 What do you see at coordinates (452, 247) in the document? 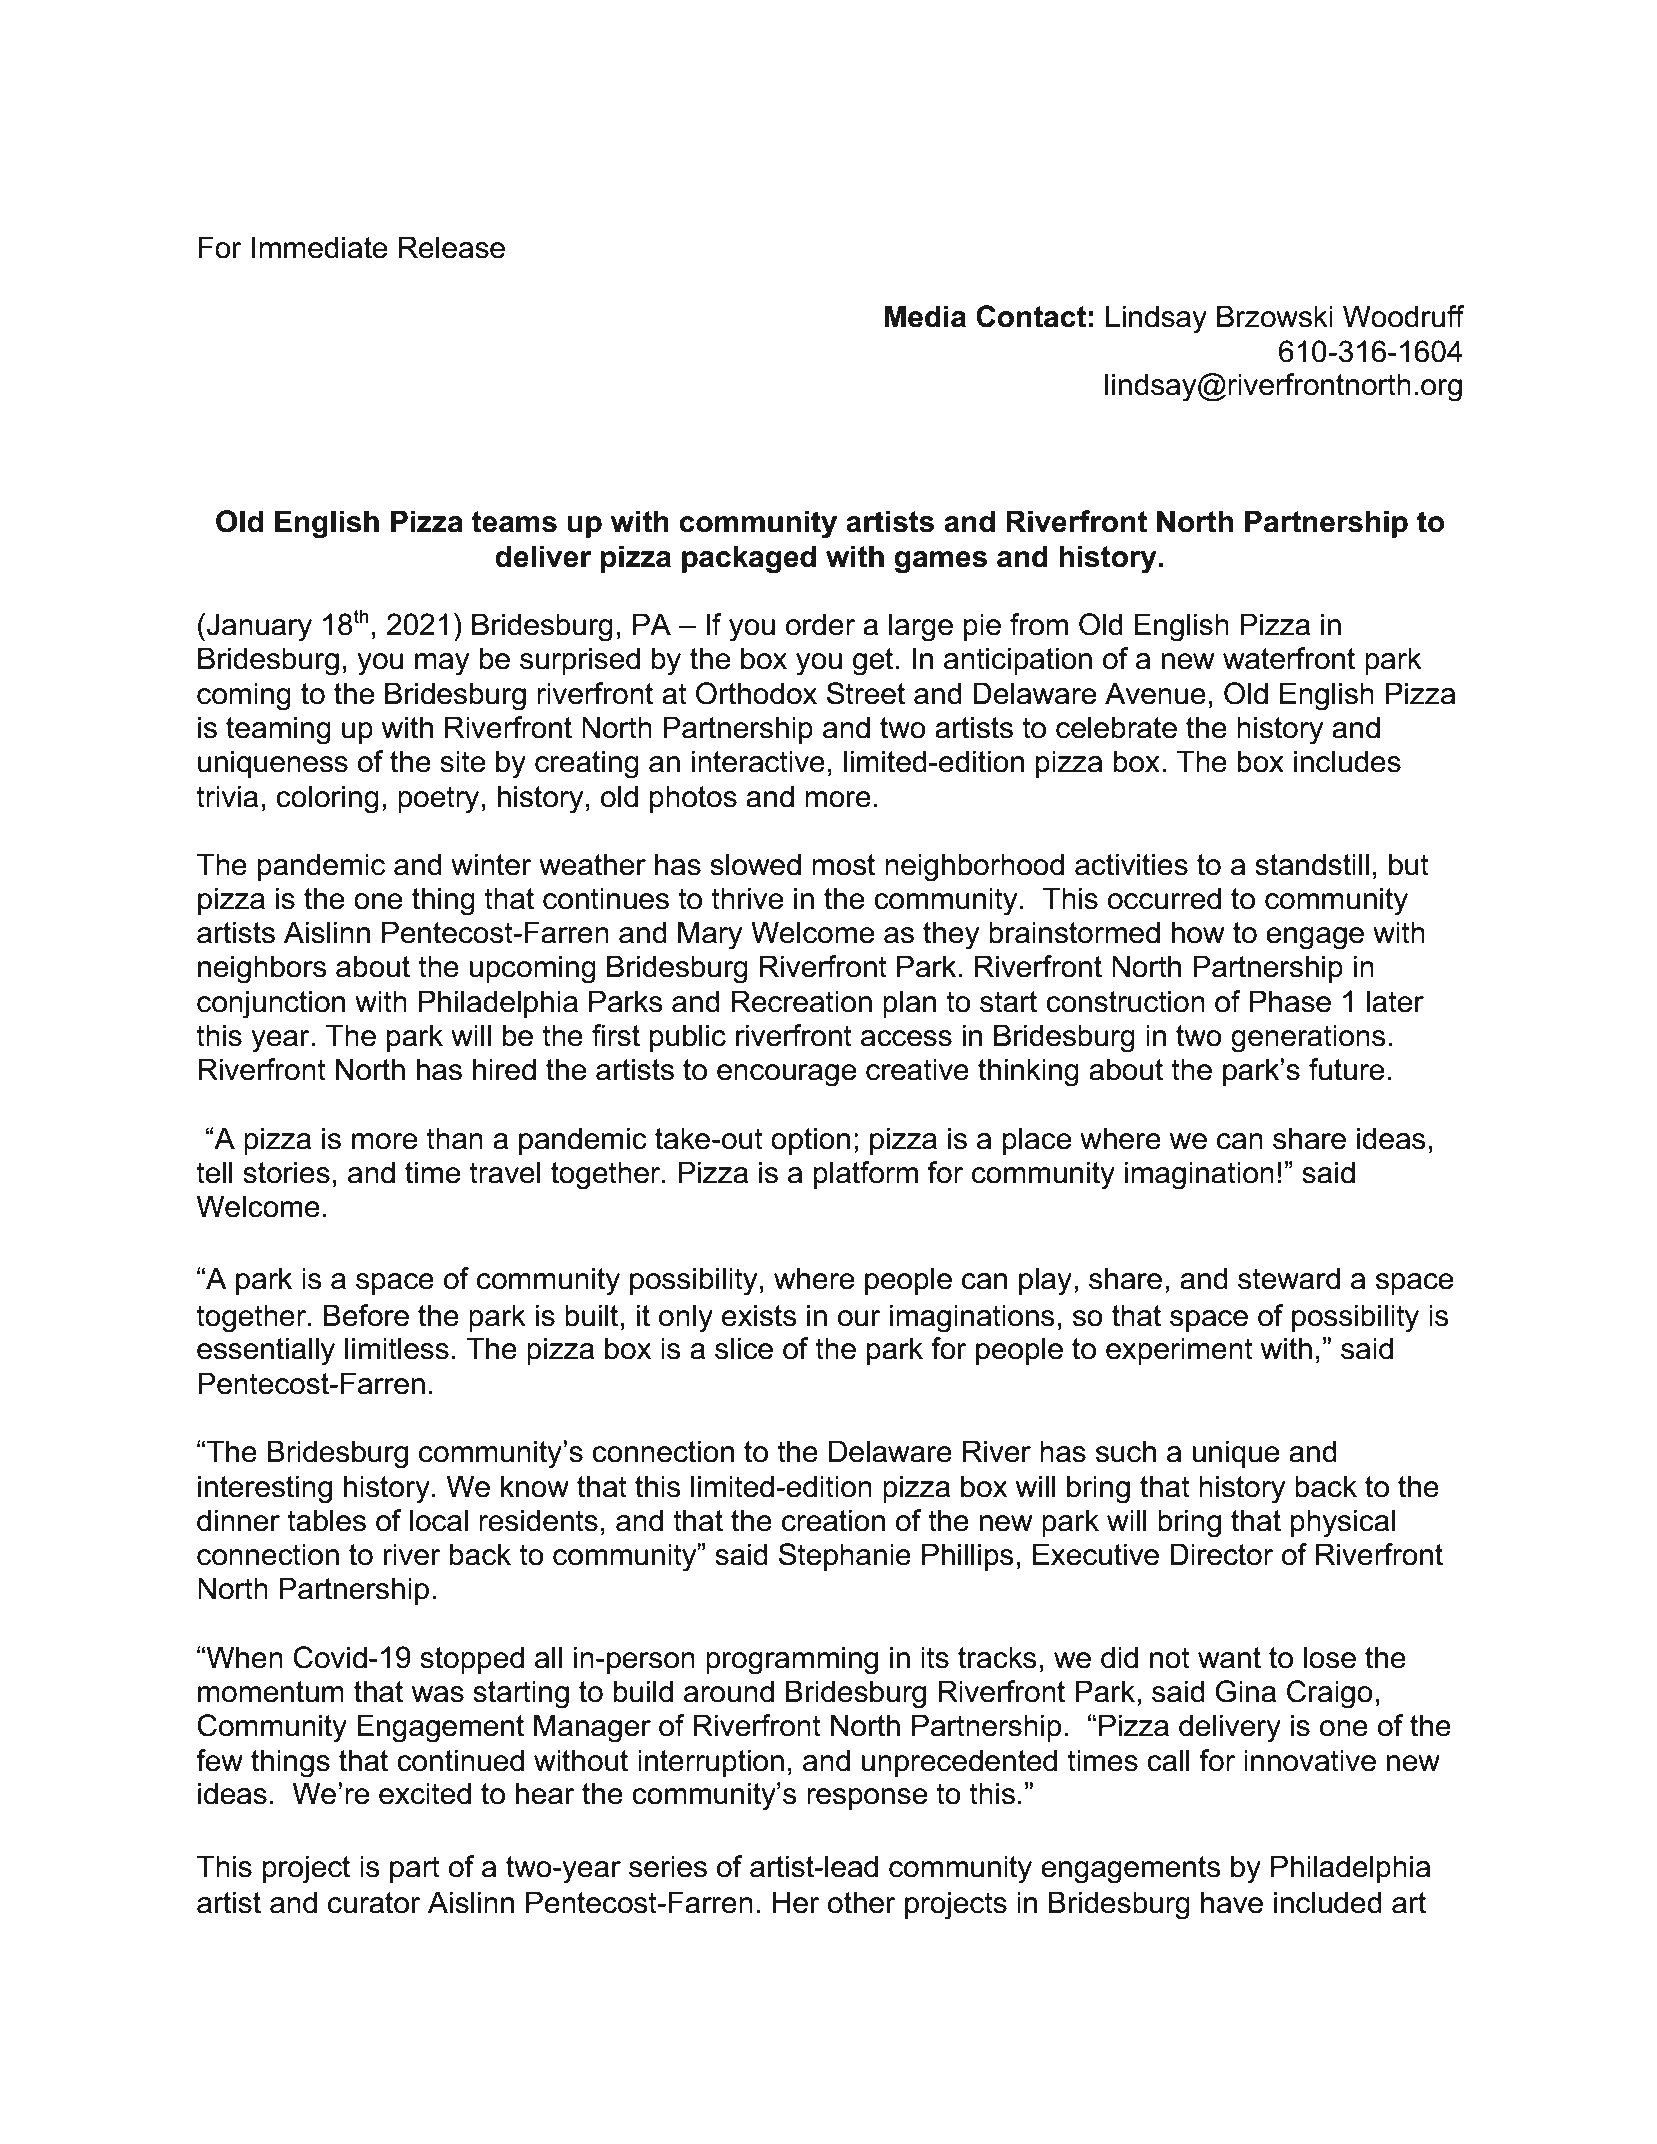
I see `Release` at bounding box center [452, 247].
